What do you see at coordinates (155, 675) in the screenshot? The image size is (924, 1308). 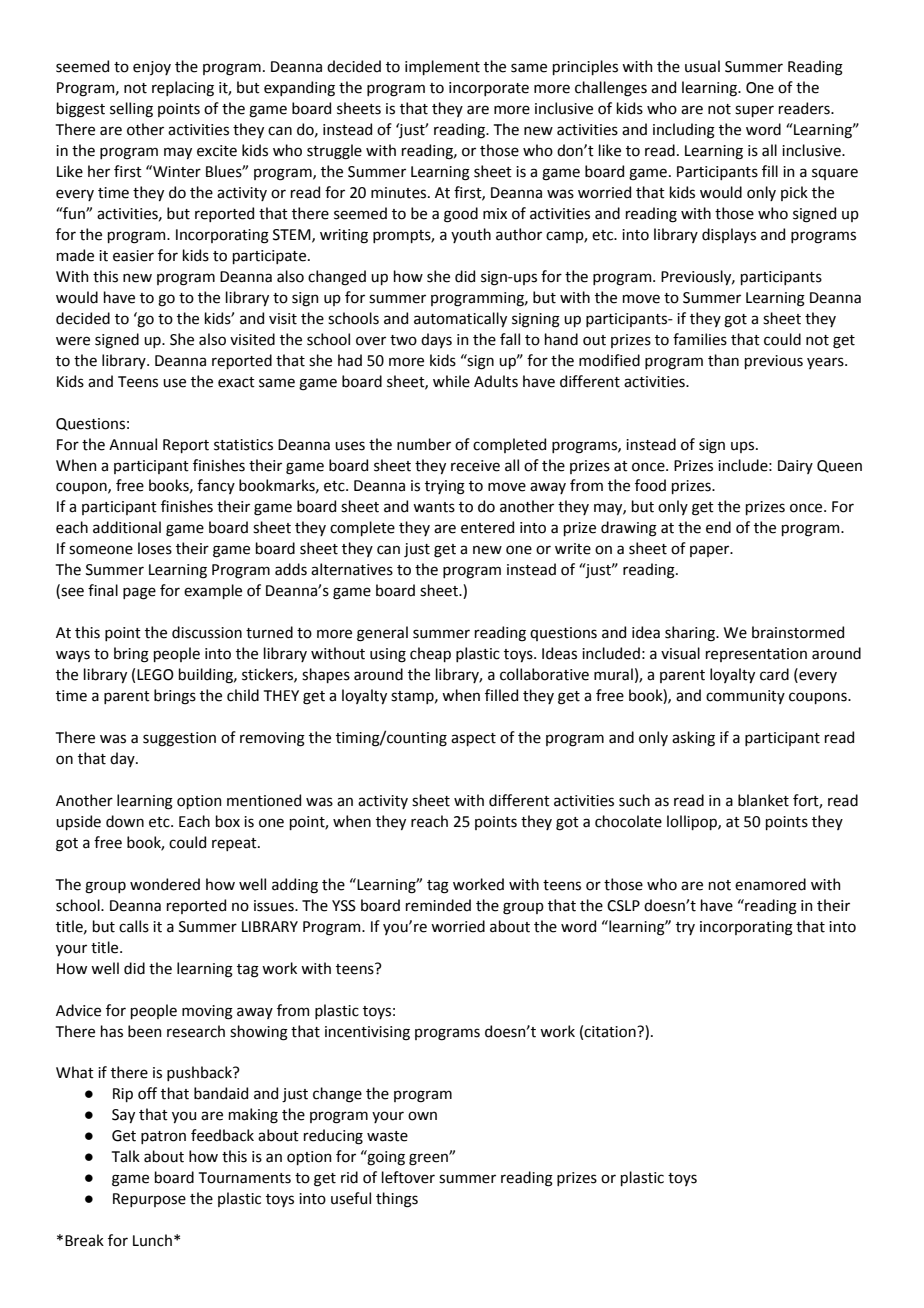 I see `LEGO` at bounding box center [155, 675].
